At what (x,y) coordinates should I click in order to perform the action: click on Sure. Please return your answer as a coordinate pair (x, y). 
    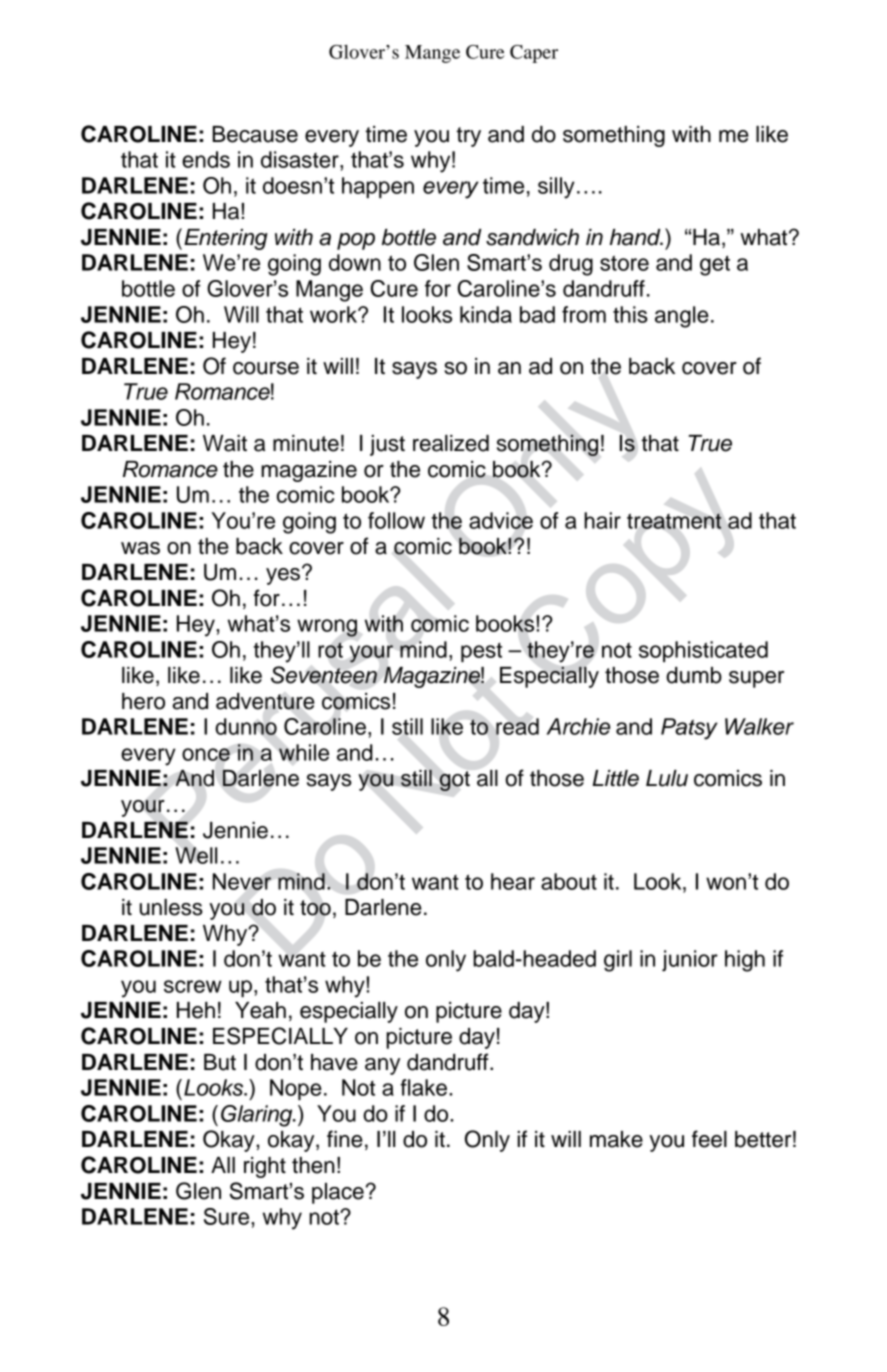
    Looking at the image, I should click on (228, 1216).
